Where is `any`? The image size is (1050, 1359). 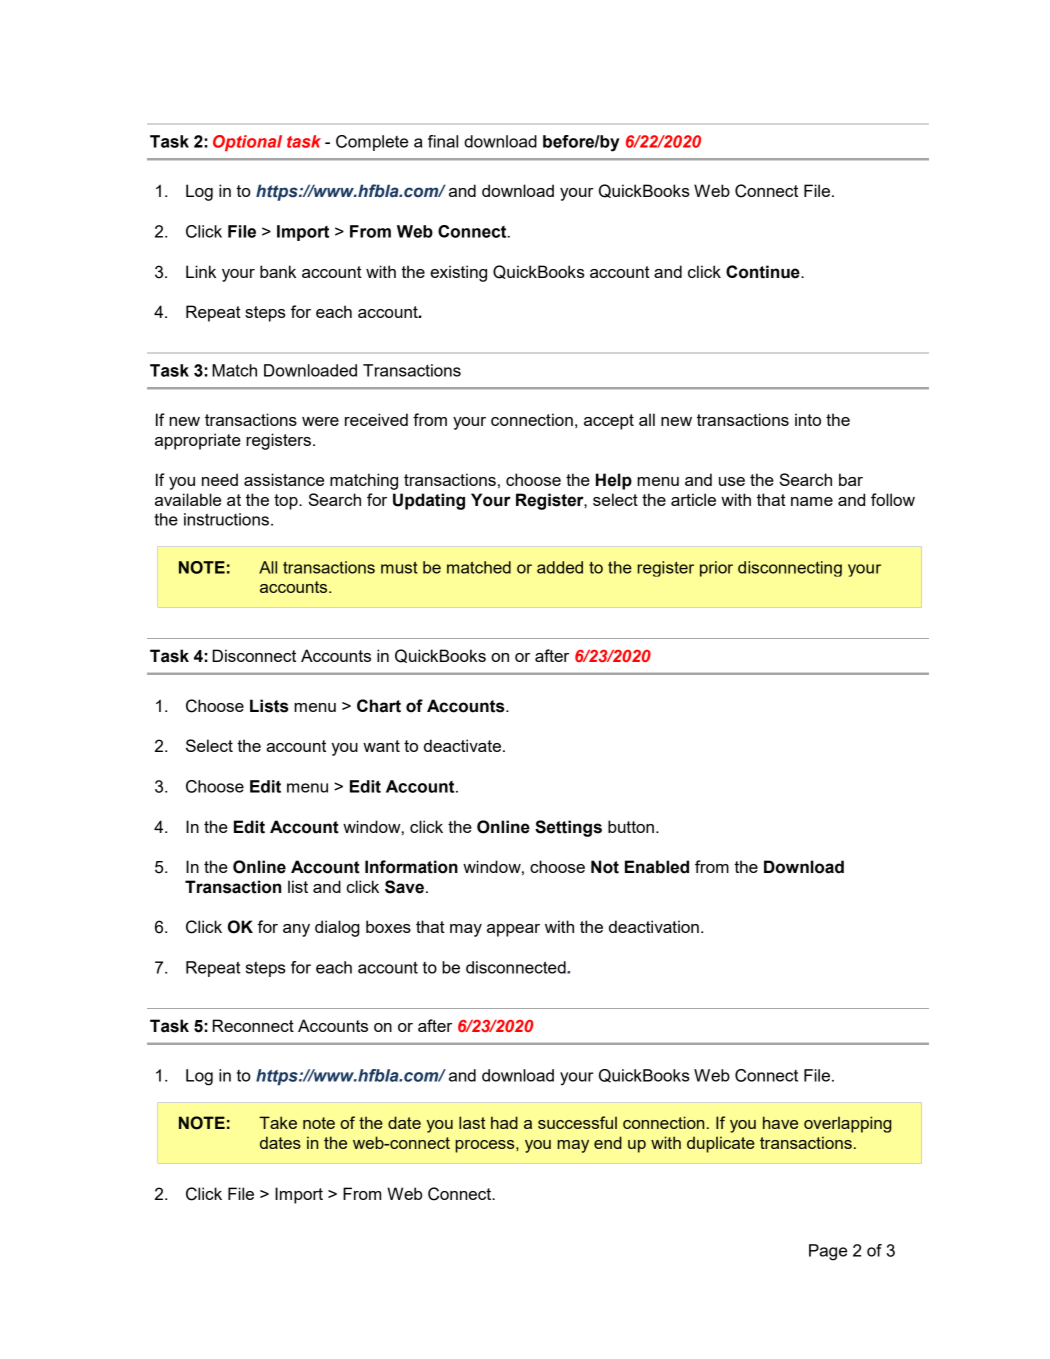 any is located at coordinates (296, 930).
